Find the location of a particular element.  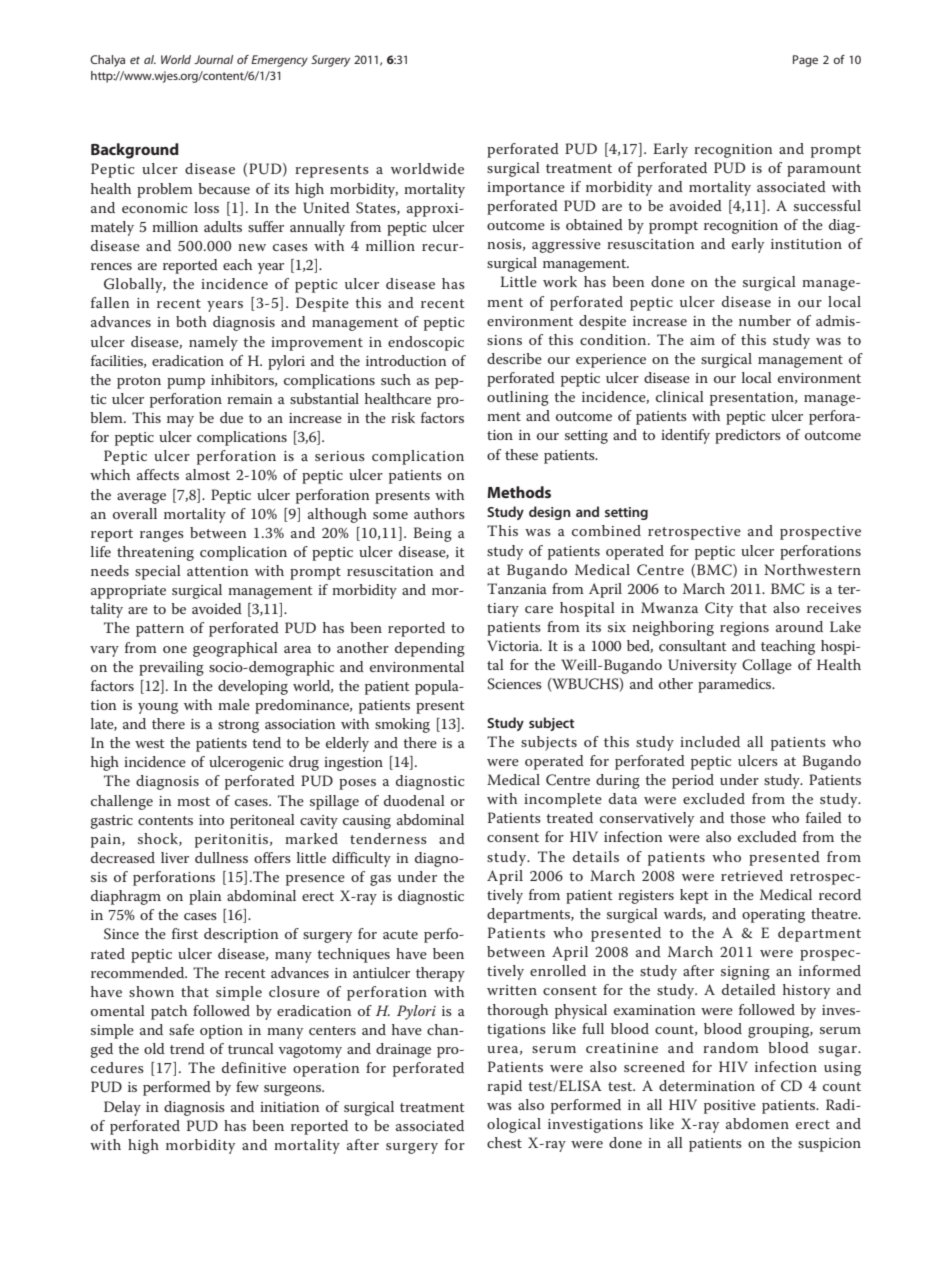

may is located at coordinates (180, 421).
